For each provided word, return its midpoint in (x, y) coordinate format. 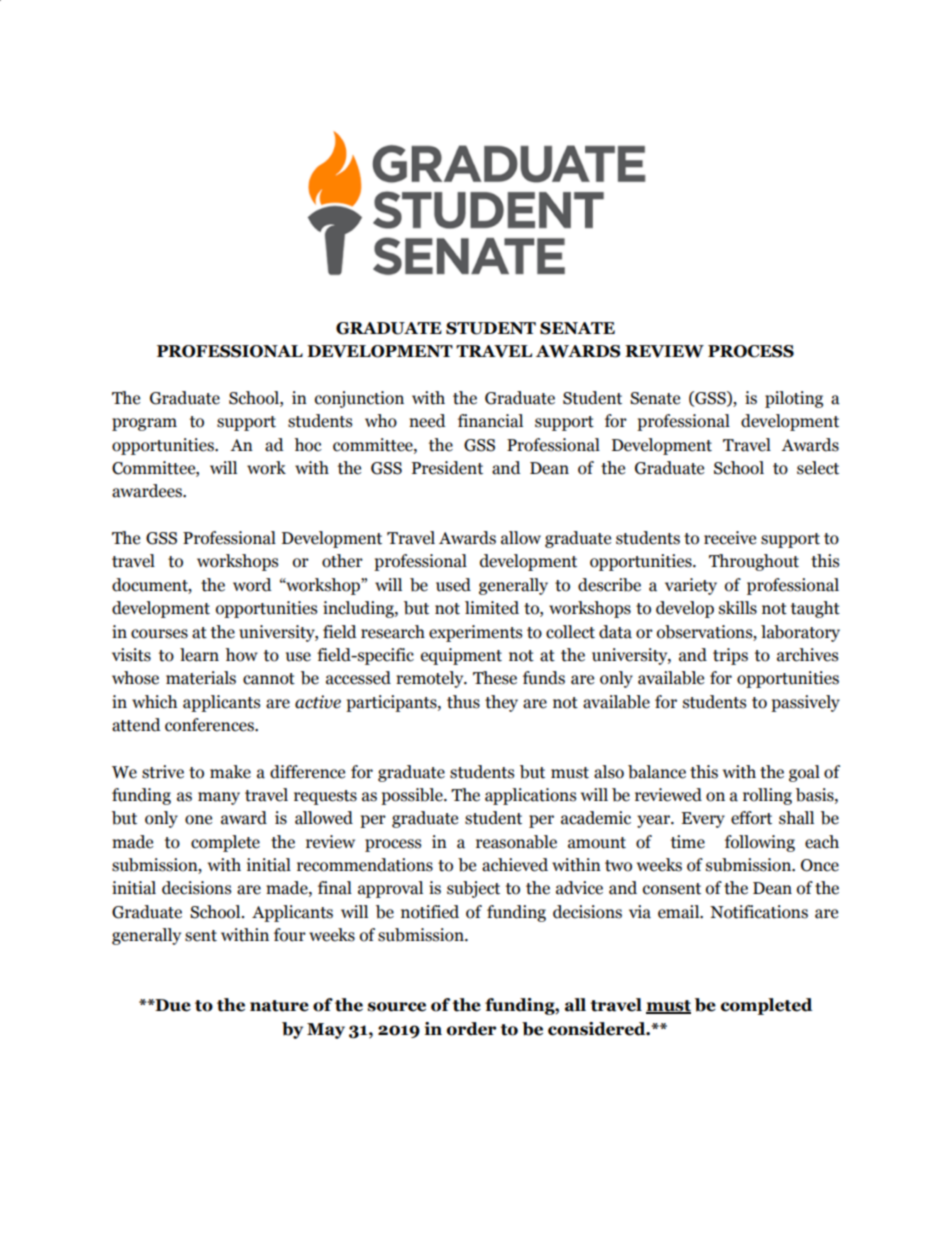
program (144, 424)
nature (279, 1006)
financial (490, 421)
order (471, 1029)
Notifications (759, 912)
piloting (794, 399)
